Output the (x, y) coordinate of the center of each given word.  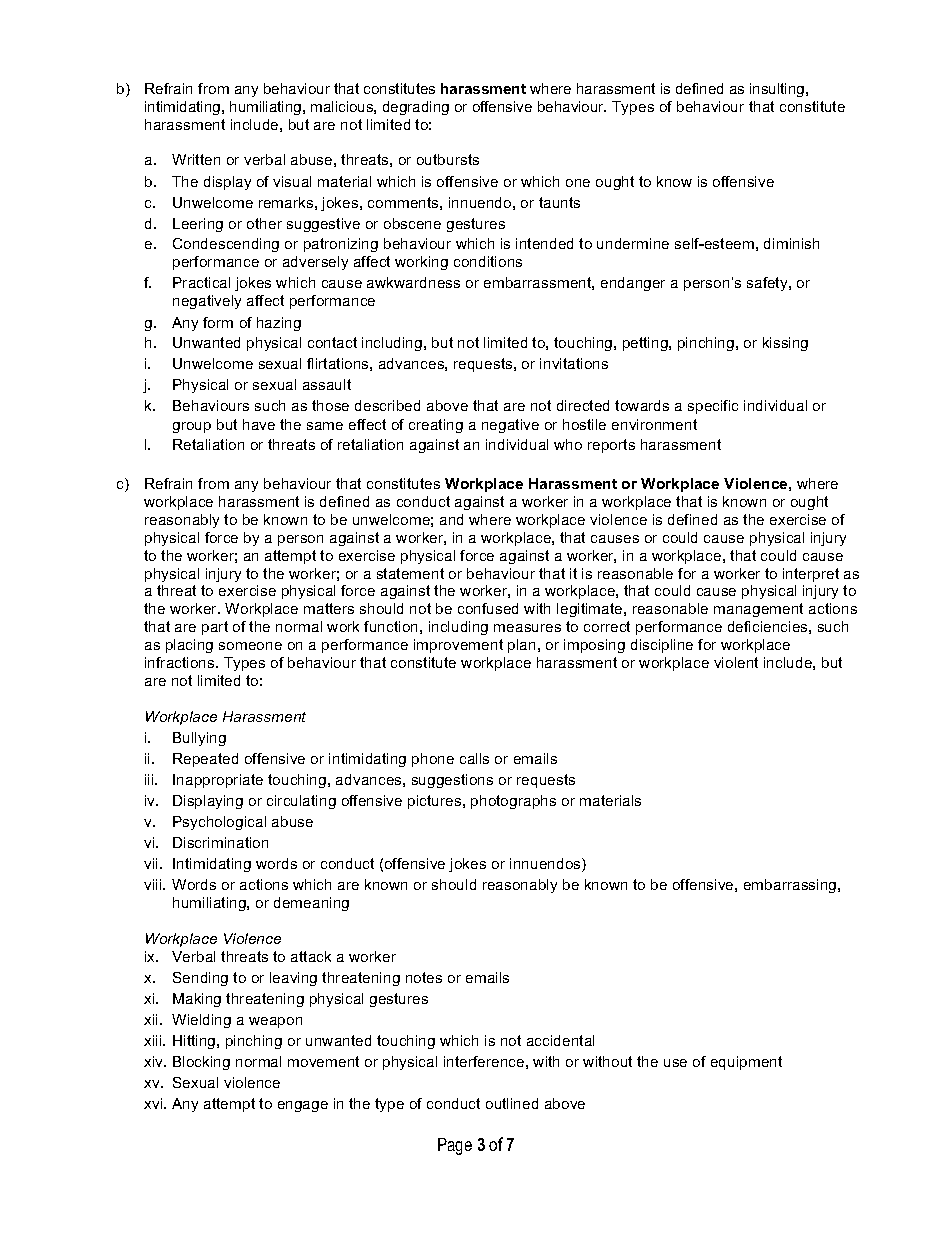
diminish (791, 243)
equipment (746, 1063)
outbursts (448, 159)
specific (713, 407)
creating (436, 426)
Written (196, 159)
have (259, 424)
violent (736, 662)
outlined (512, 1103)
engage (303, 1106)
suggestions (452, 781)
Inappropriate (218, 781)
